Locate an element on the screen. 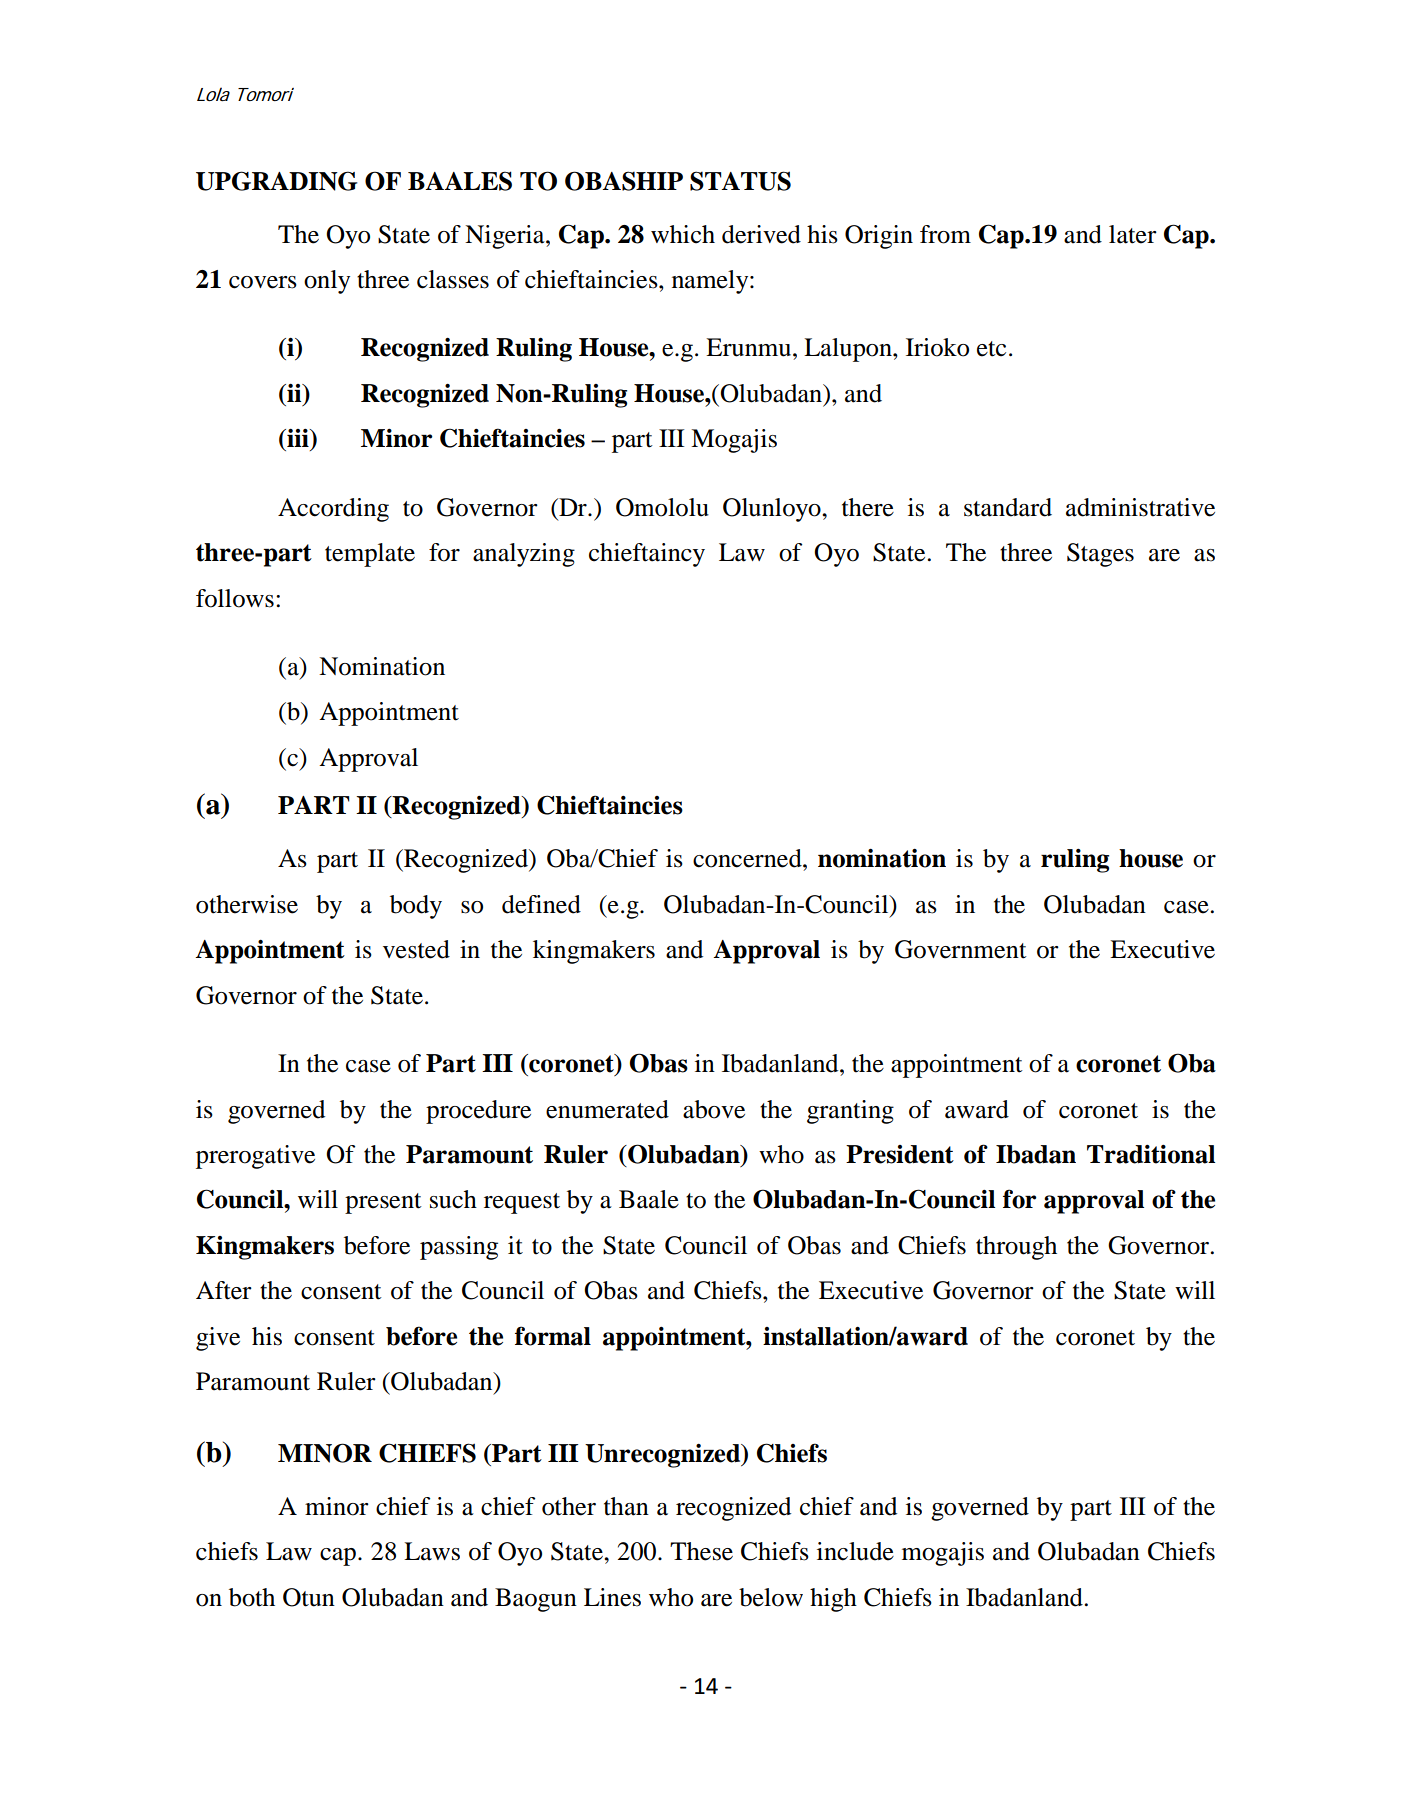 This screenshot has height=1814, width=1401. only is located at coordinates (327, 282).
